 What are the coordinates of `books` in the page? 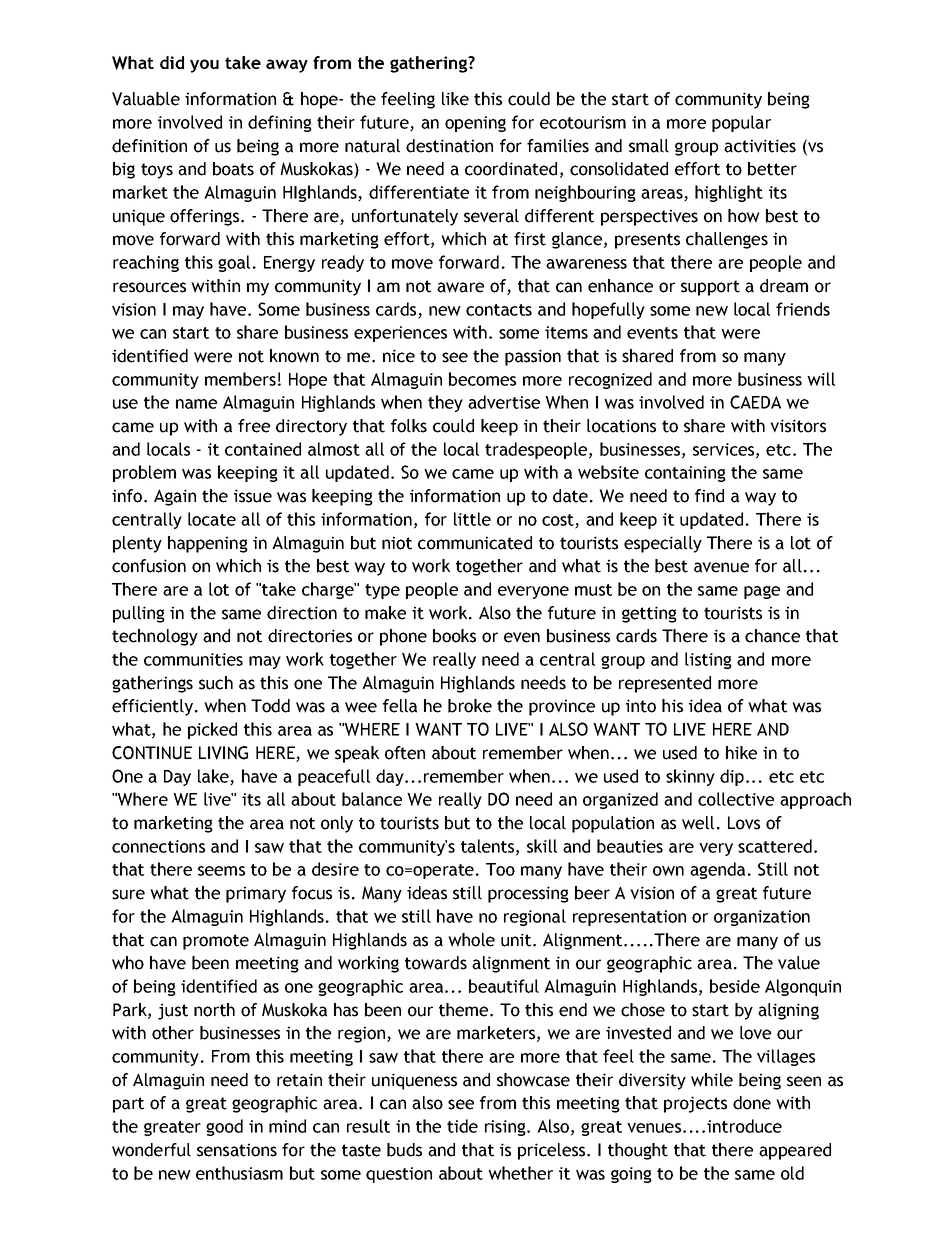 It's located at (454, 636).
